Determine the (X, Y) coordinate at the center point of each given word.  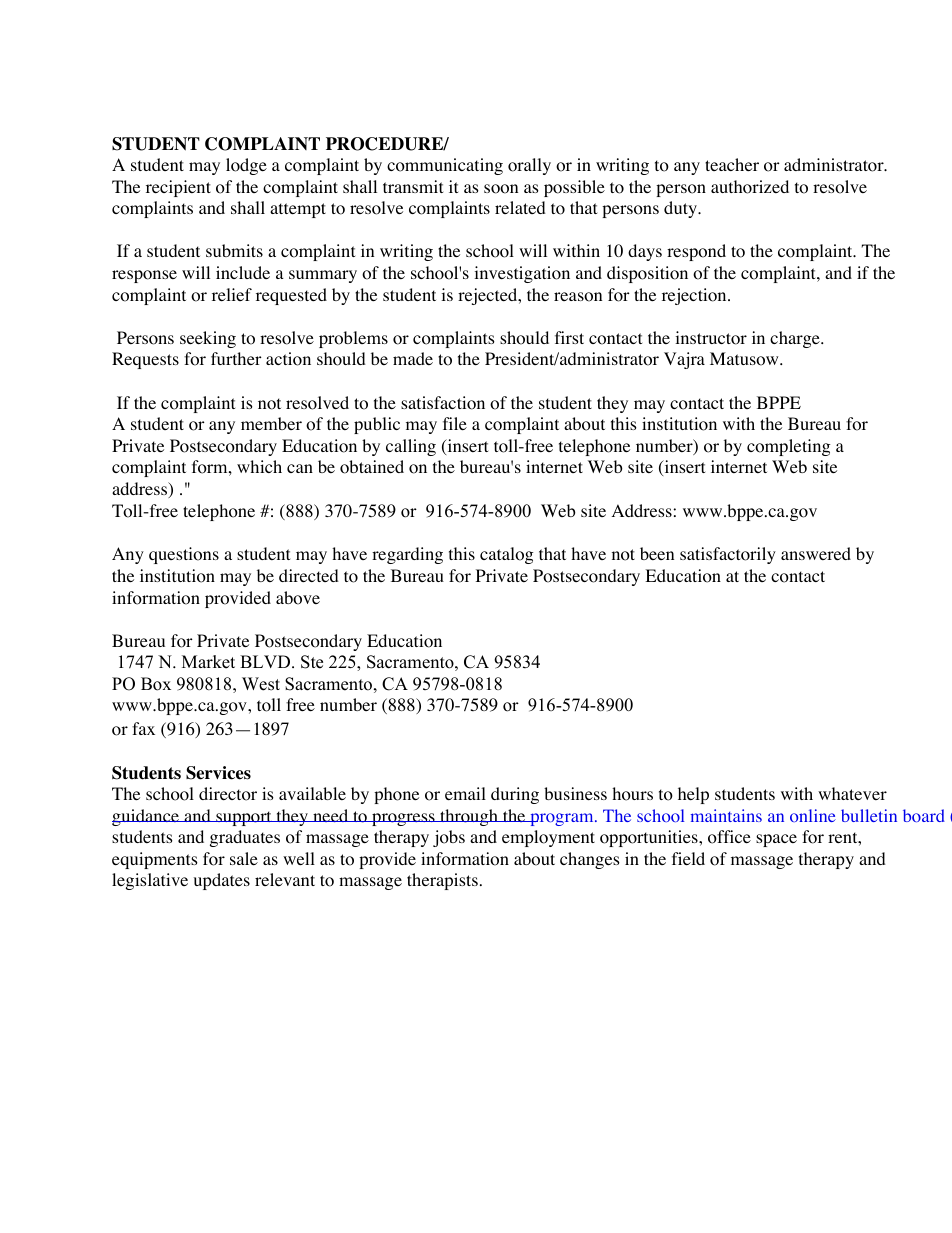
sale (244, 858)
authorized (750, 187)
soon (501, 189)
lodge (246, 166)
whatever (852, 793)
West (261, 684)
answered (816, 553)
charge (796, 339)
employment (548, 838)
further (236, 358)
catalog (507, 555)
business (575, 793)
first (569, 337)
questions (184, 555)
